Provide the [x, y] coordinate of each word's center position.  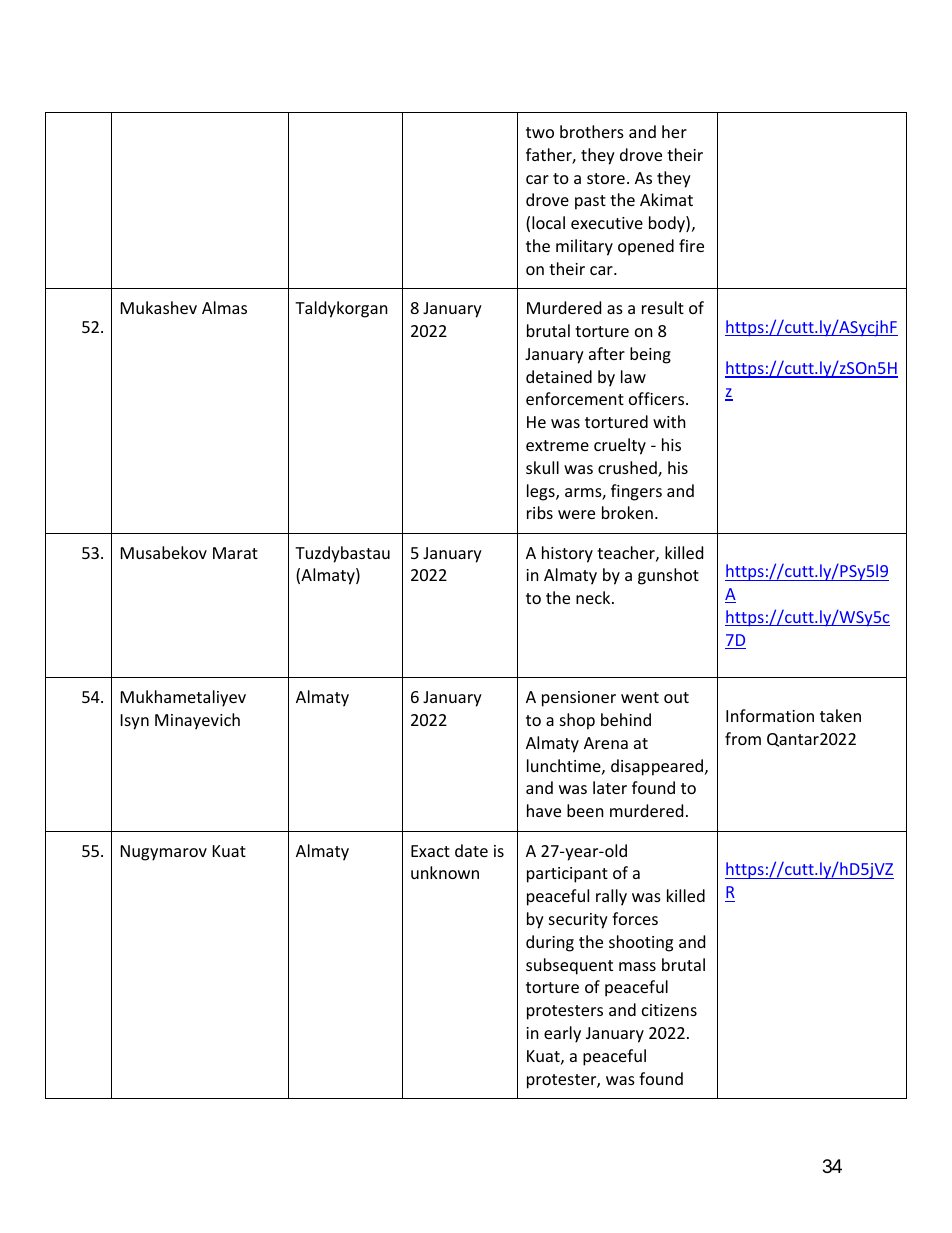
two [540, 132]
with [669, 421]
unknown [445, 872]
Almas [224, 307]
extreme [557, 445]
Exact [430, 851]
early [562, 1034]
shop [577, 721]
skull [542, 467]
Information [770, 715]
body [668, 224]
